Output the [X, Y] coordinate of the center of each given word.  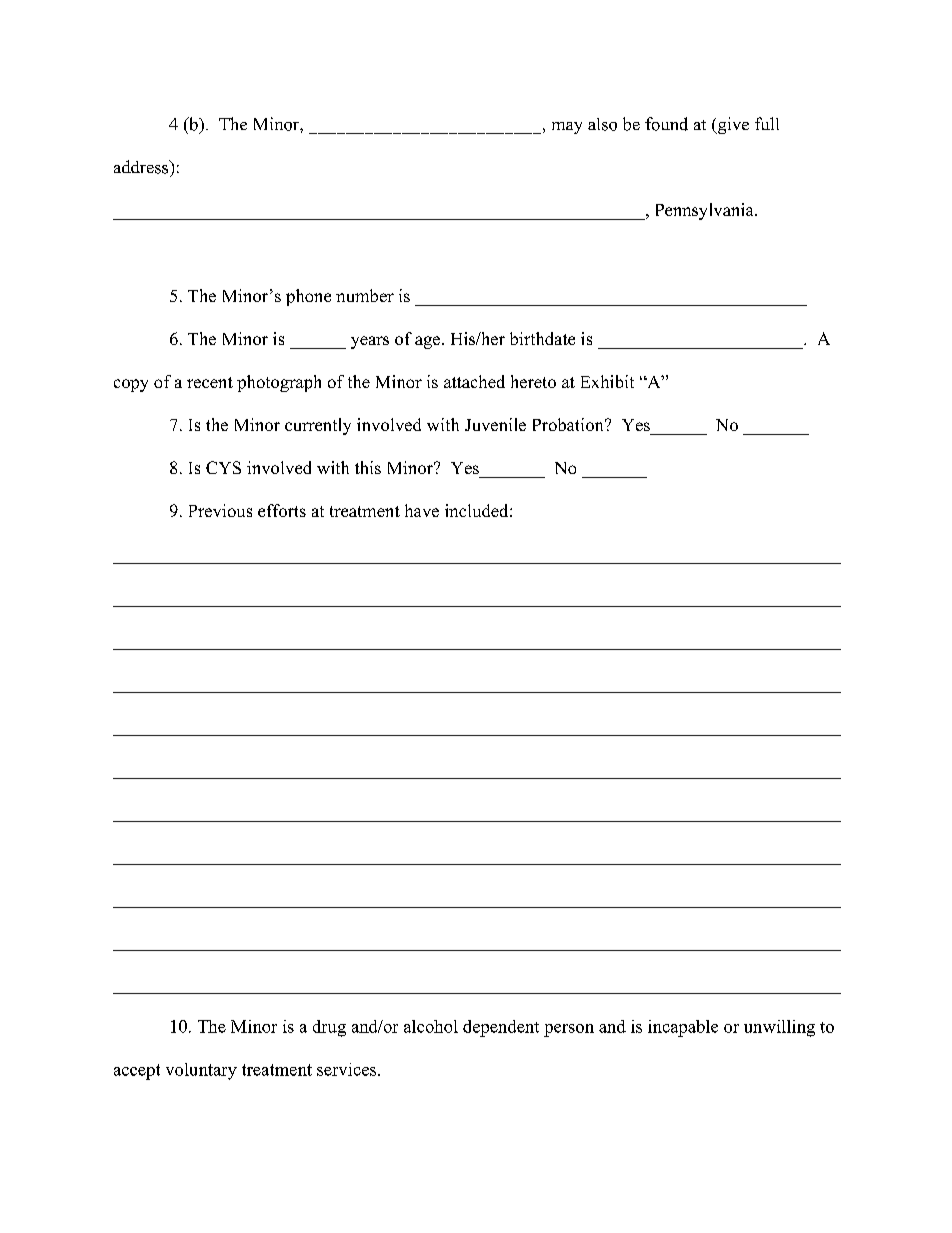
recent [210, 382]
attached [474, 381]
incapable [683, 1028]
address [142, 167]
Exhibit [607, 381]
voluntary [201, 1071]
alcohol [431, 1026]
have [422, 510]
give [732, 125]
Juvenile [495, 424]
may [567, 128]
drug [329, 1028]
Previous [220, 510]
